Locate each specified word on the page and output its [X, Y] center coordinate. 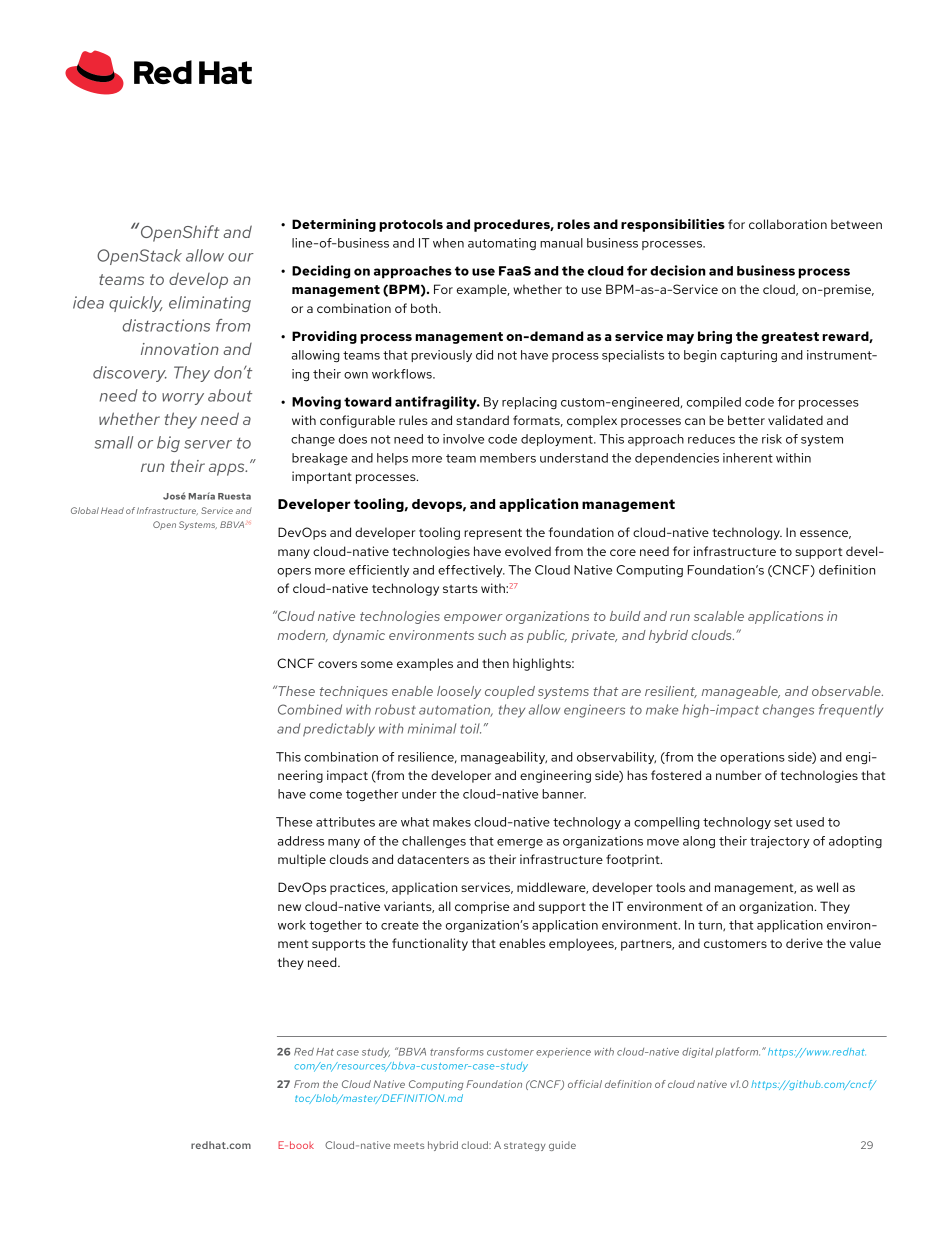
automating [502, 244]
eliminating [210, 304]
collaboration [788, 224]
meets [409, 1145]
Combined [310, 709]
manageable [741, 692]
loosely [459, 692]
